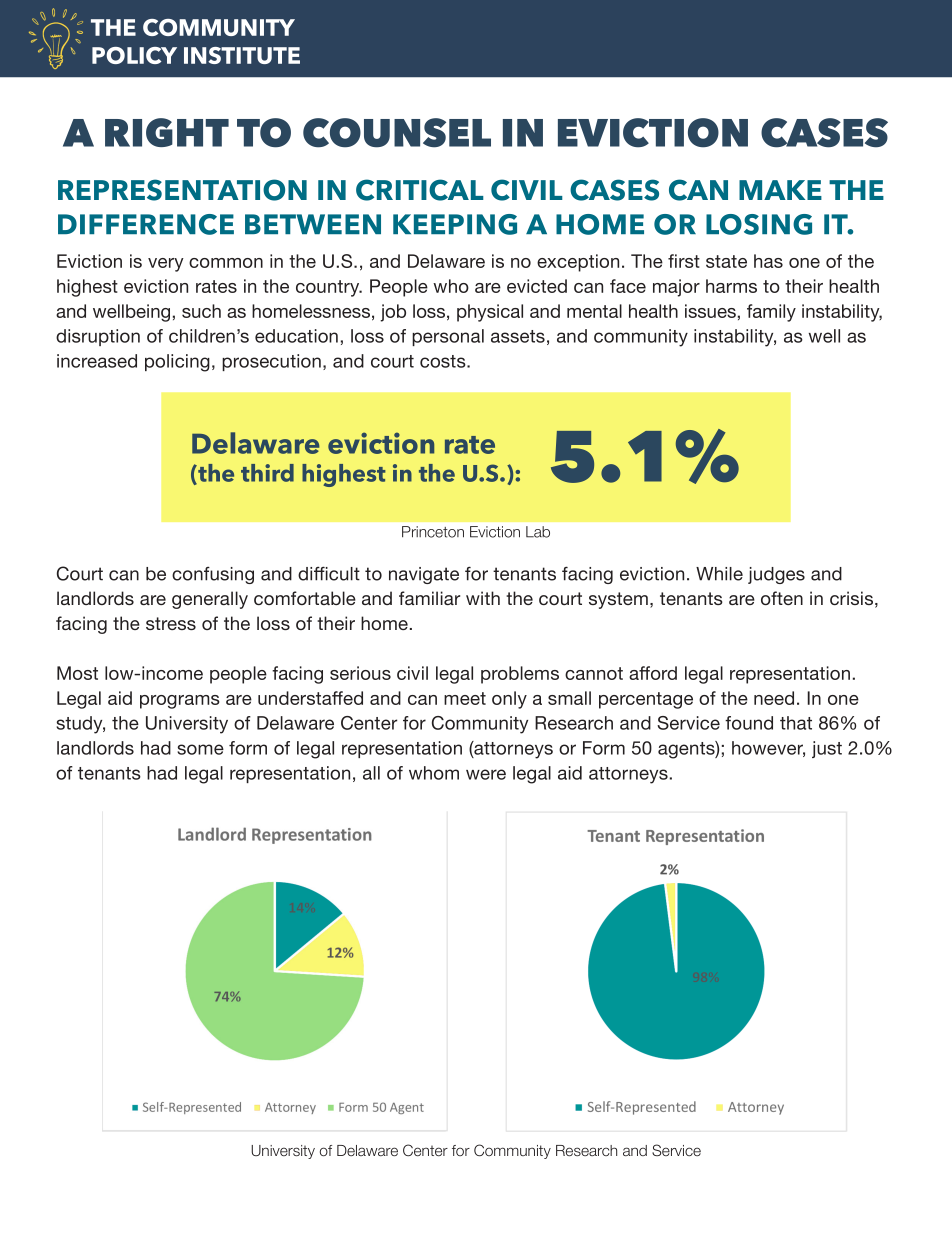 Image resolution: width=952 pixels, height=1233 pixels. What do you see at coordinates (134, 55) in the page?
I see `POLICY` at bounding box center [134, 55].
